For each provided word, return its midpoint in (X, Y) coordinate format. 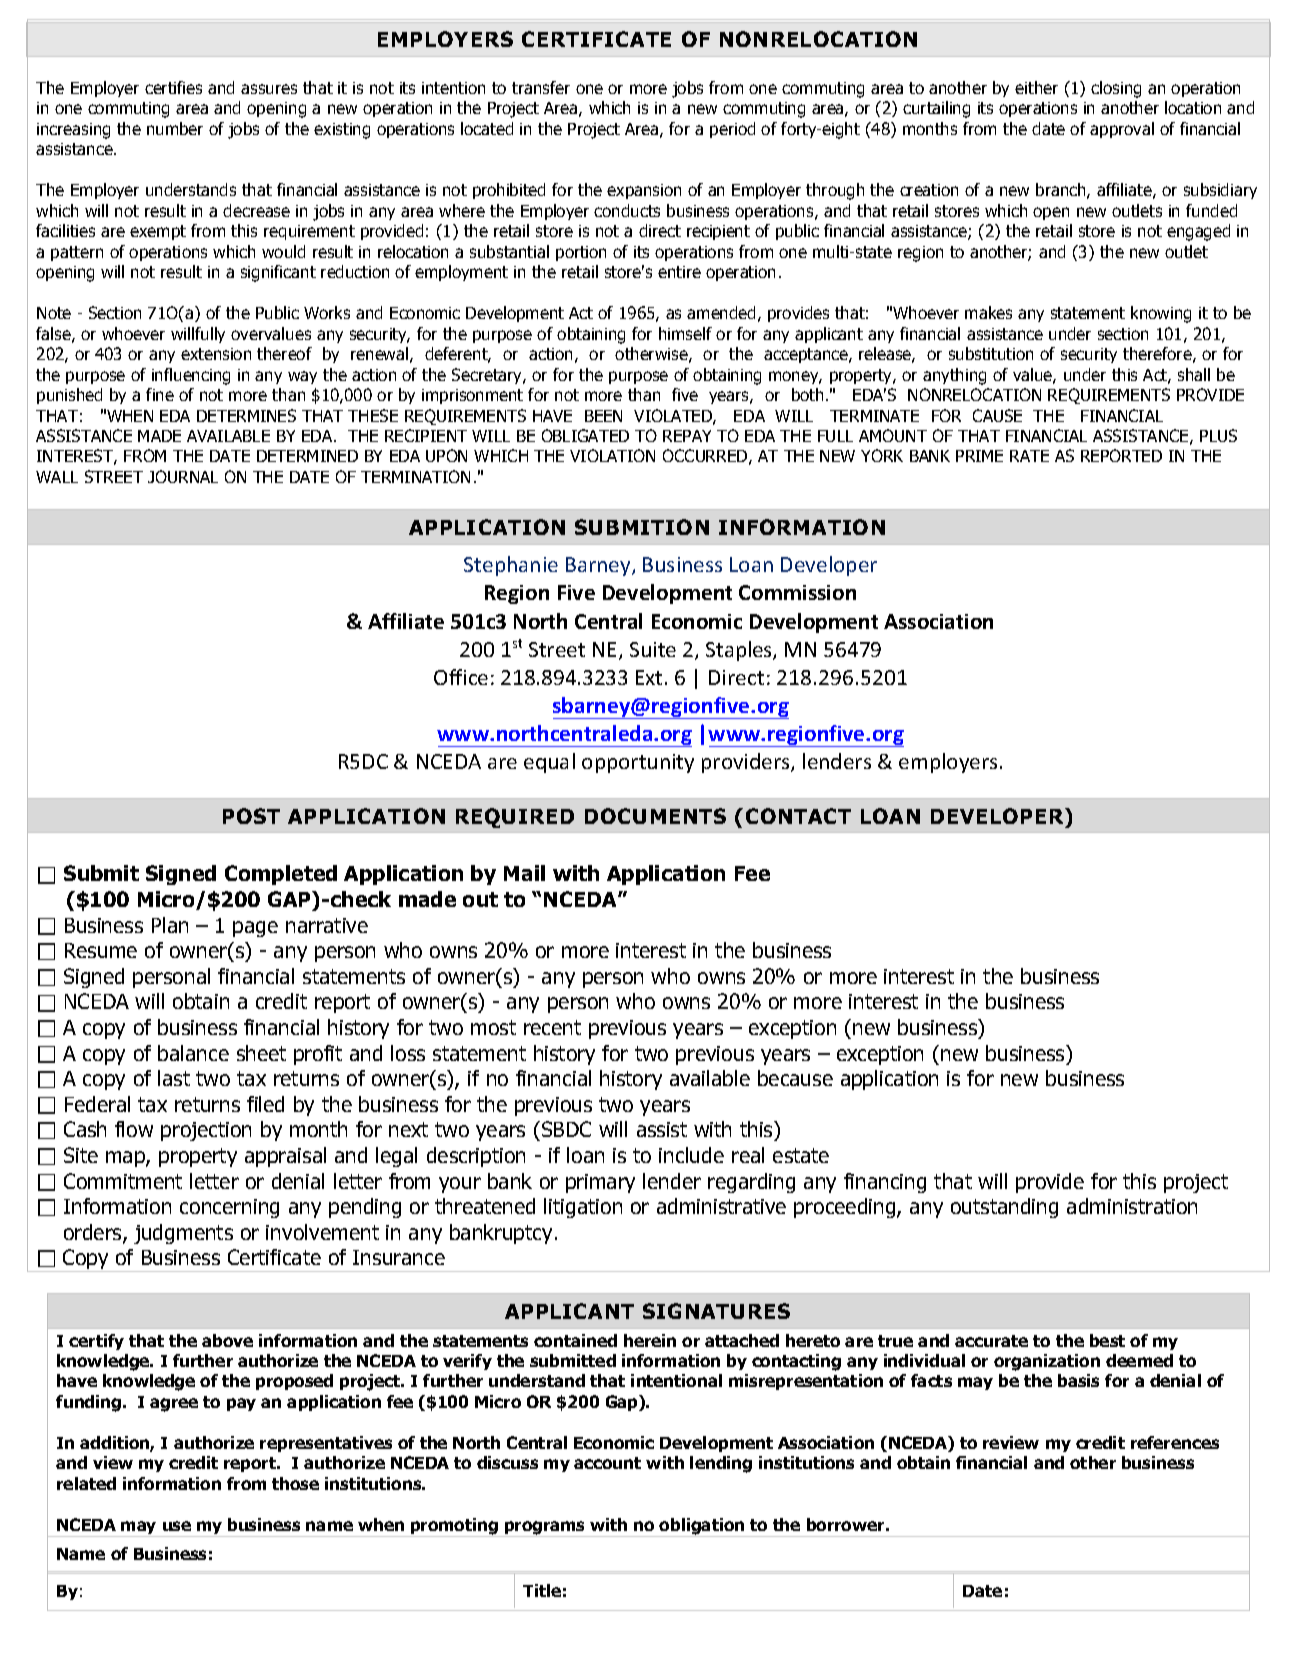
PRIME (979, 456)
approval (1122, 130)
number (175, 128)
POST (251, 816)
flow (134, 1129)
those (295, 1483)
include (691, 1155)
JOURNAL (183, 476)
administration (1132, 1206)
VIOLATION (612, 455)
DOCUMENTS (655, 816)
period (732, 130)
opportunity (638, 763)
